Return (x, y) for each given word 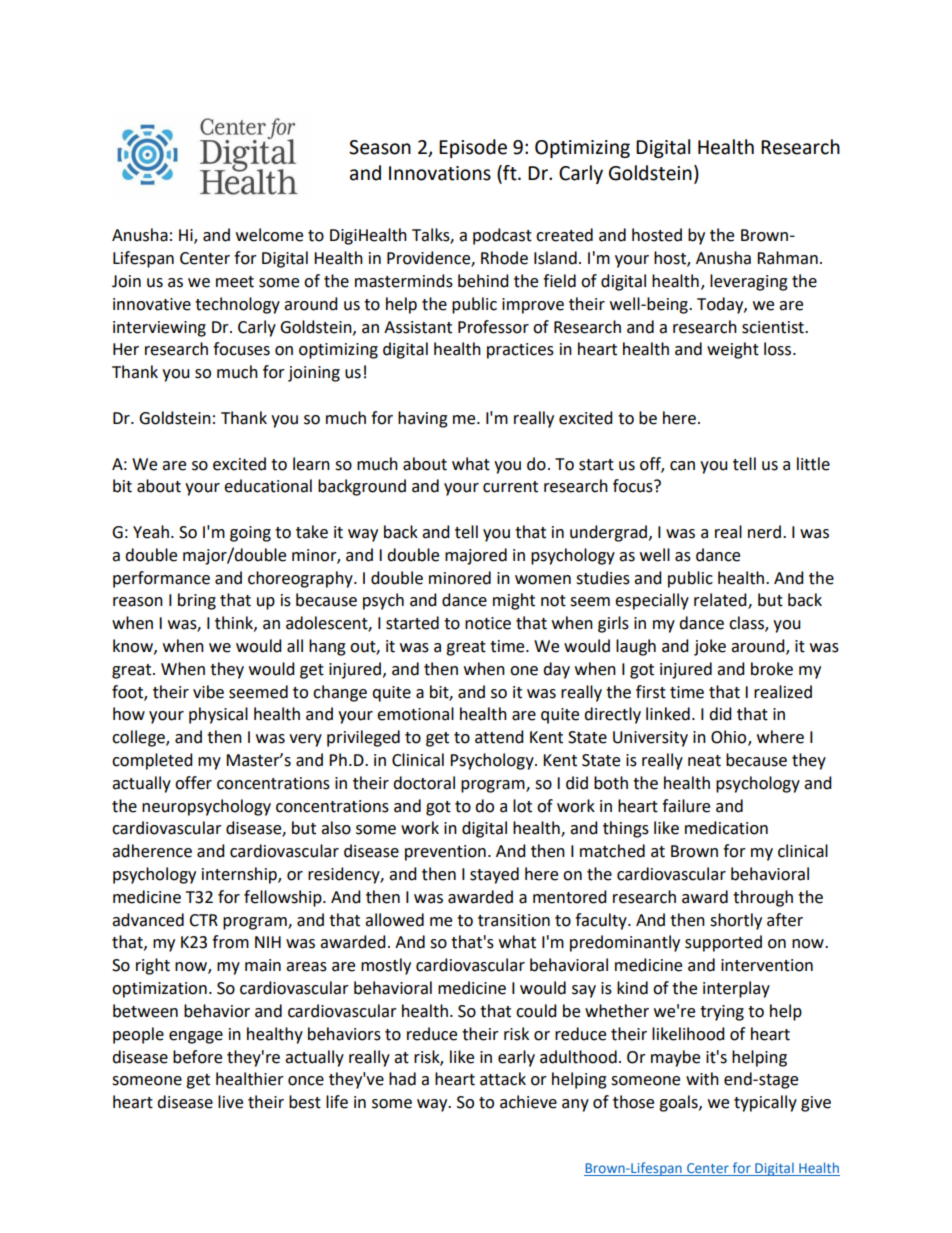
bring (197, 601)
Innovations (440, 173)
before (197, 1057)
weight (733, 350)
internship (240, 875)
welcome (269, 235)
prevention (445, 853)
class (747, 624)
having (423, 419)
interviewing (159, 329)
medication (726, 828)
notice (488, 623)
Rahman (787, 258)
